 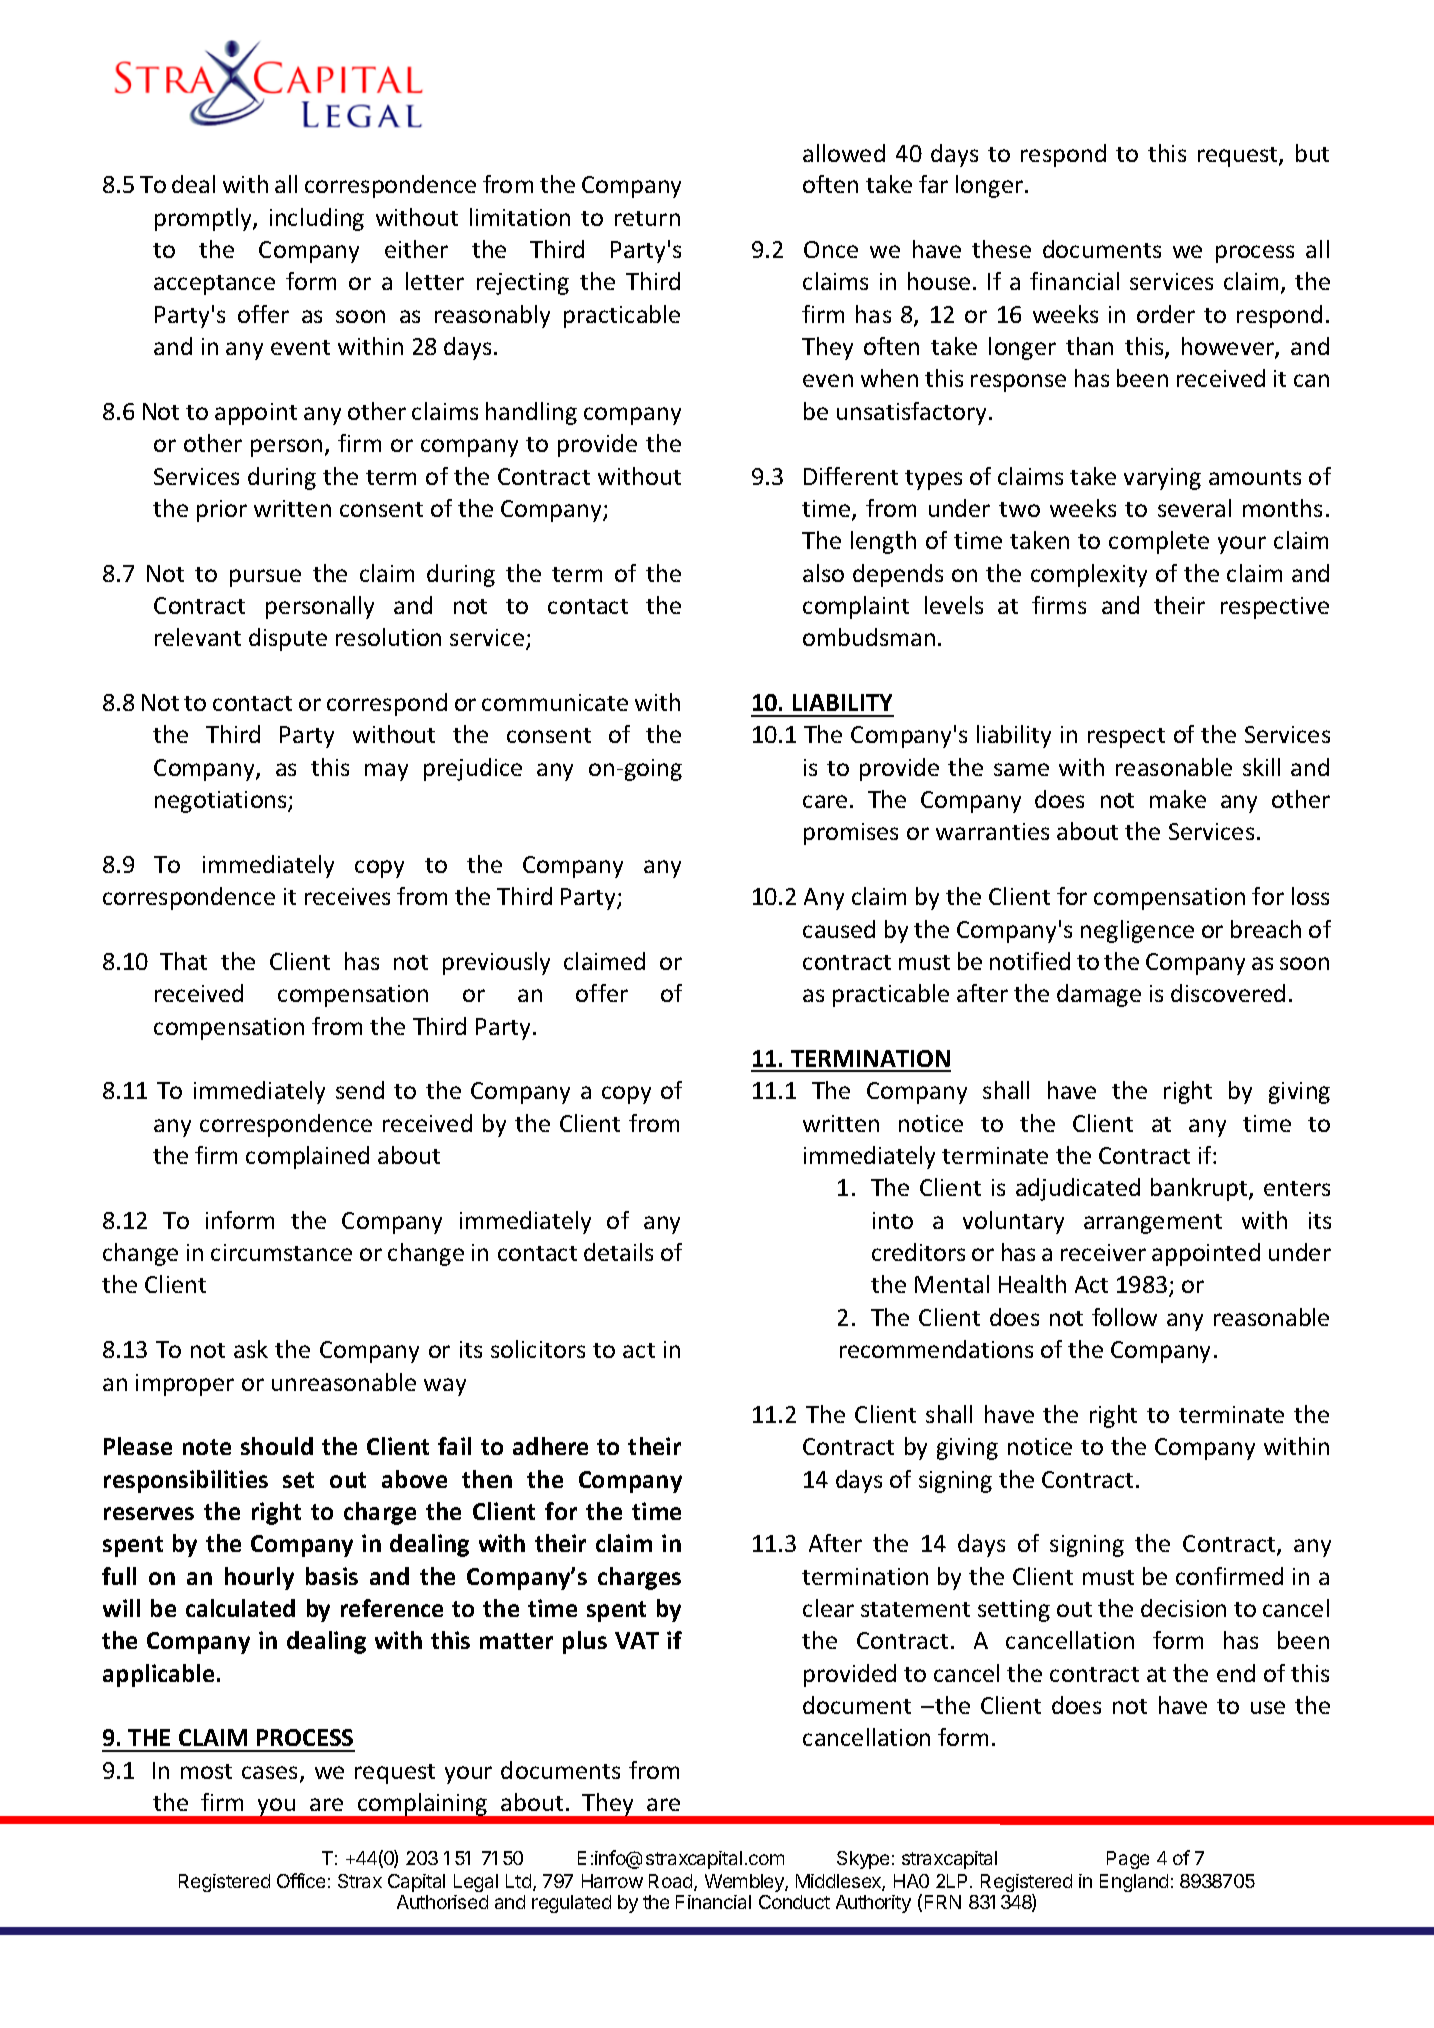 I want to click on negotiations, so click(x=222, y=802).
